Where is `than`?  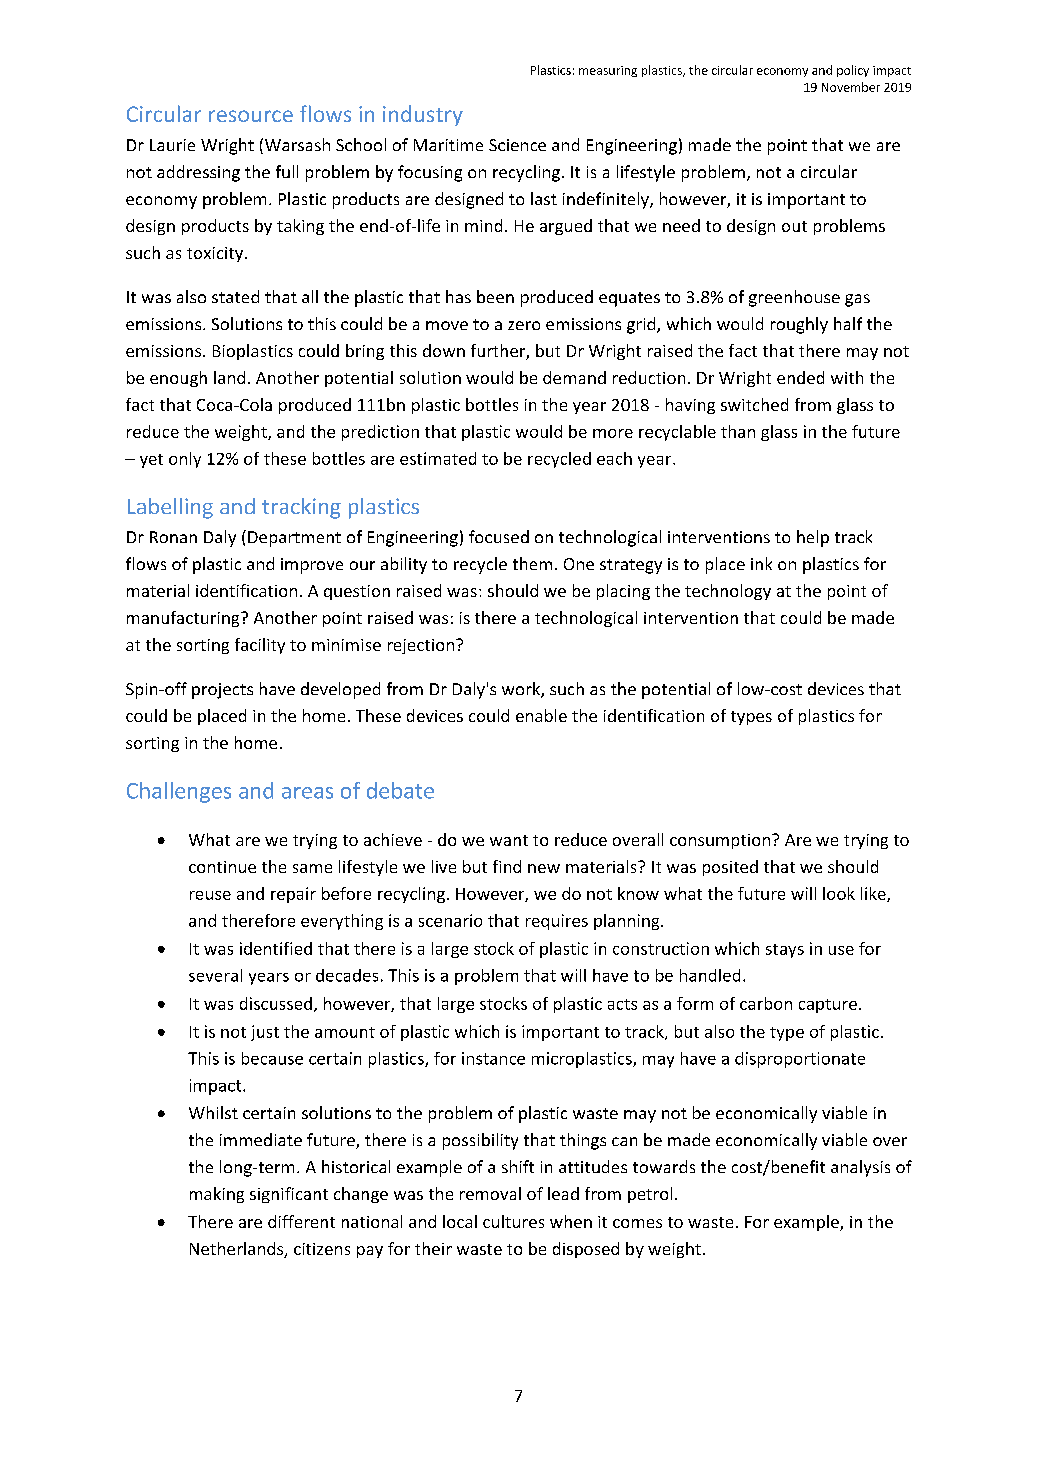
than is located at coordinates (738, 431).
